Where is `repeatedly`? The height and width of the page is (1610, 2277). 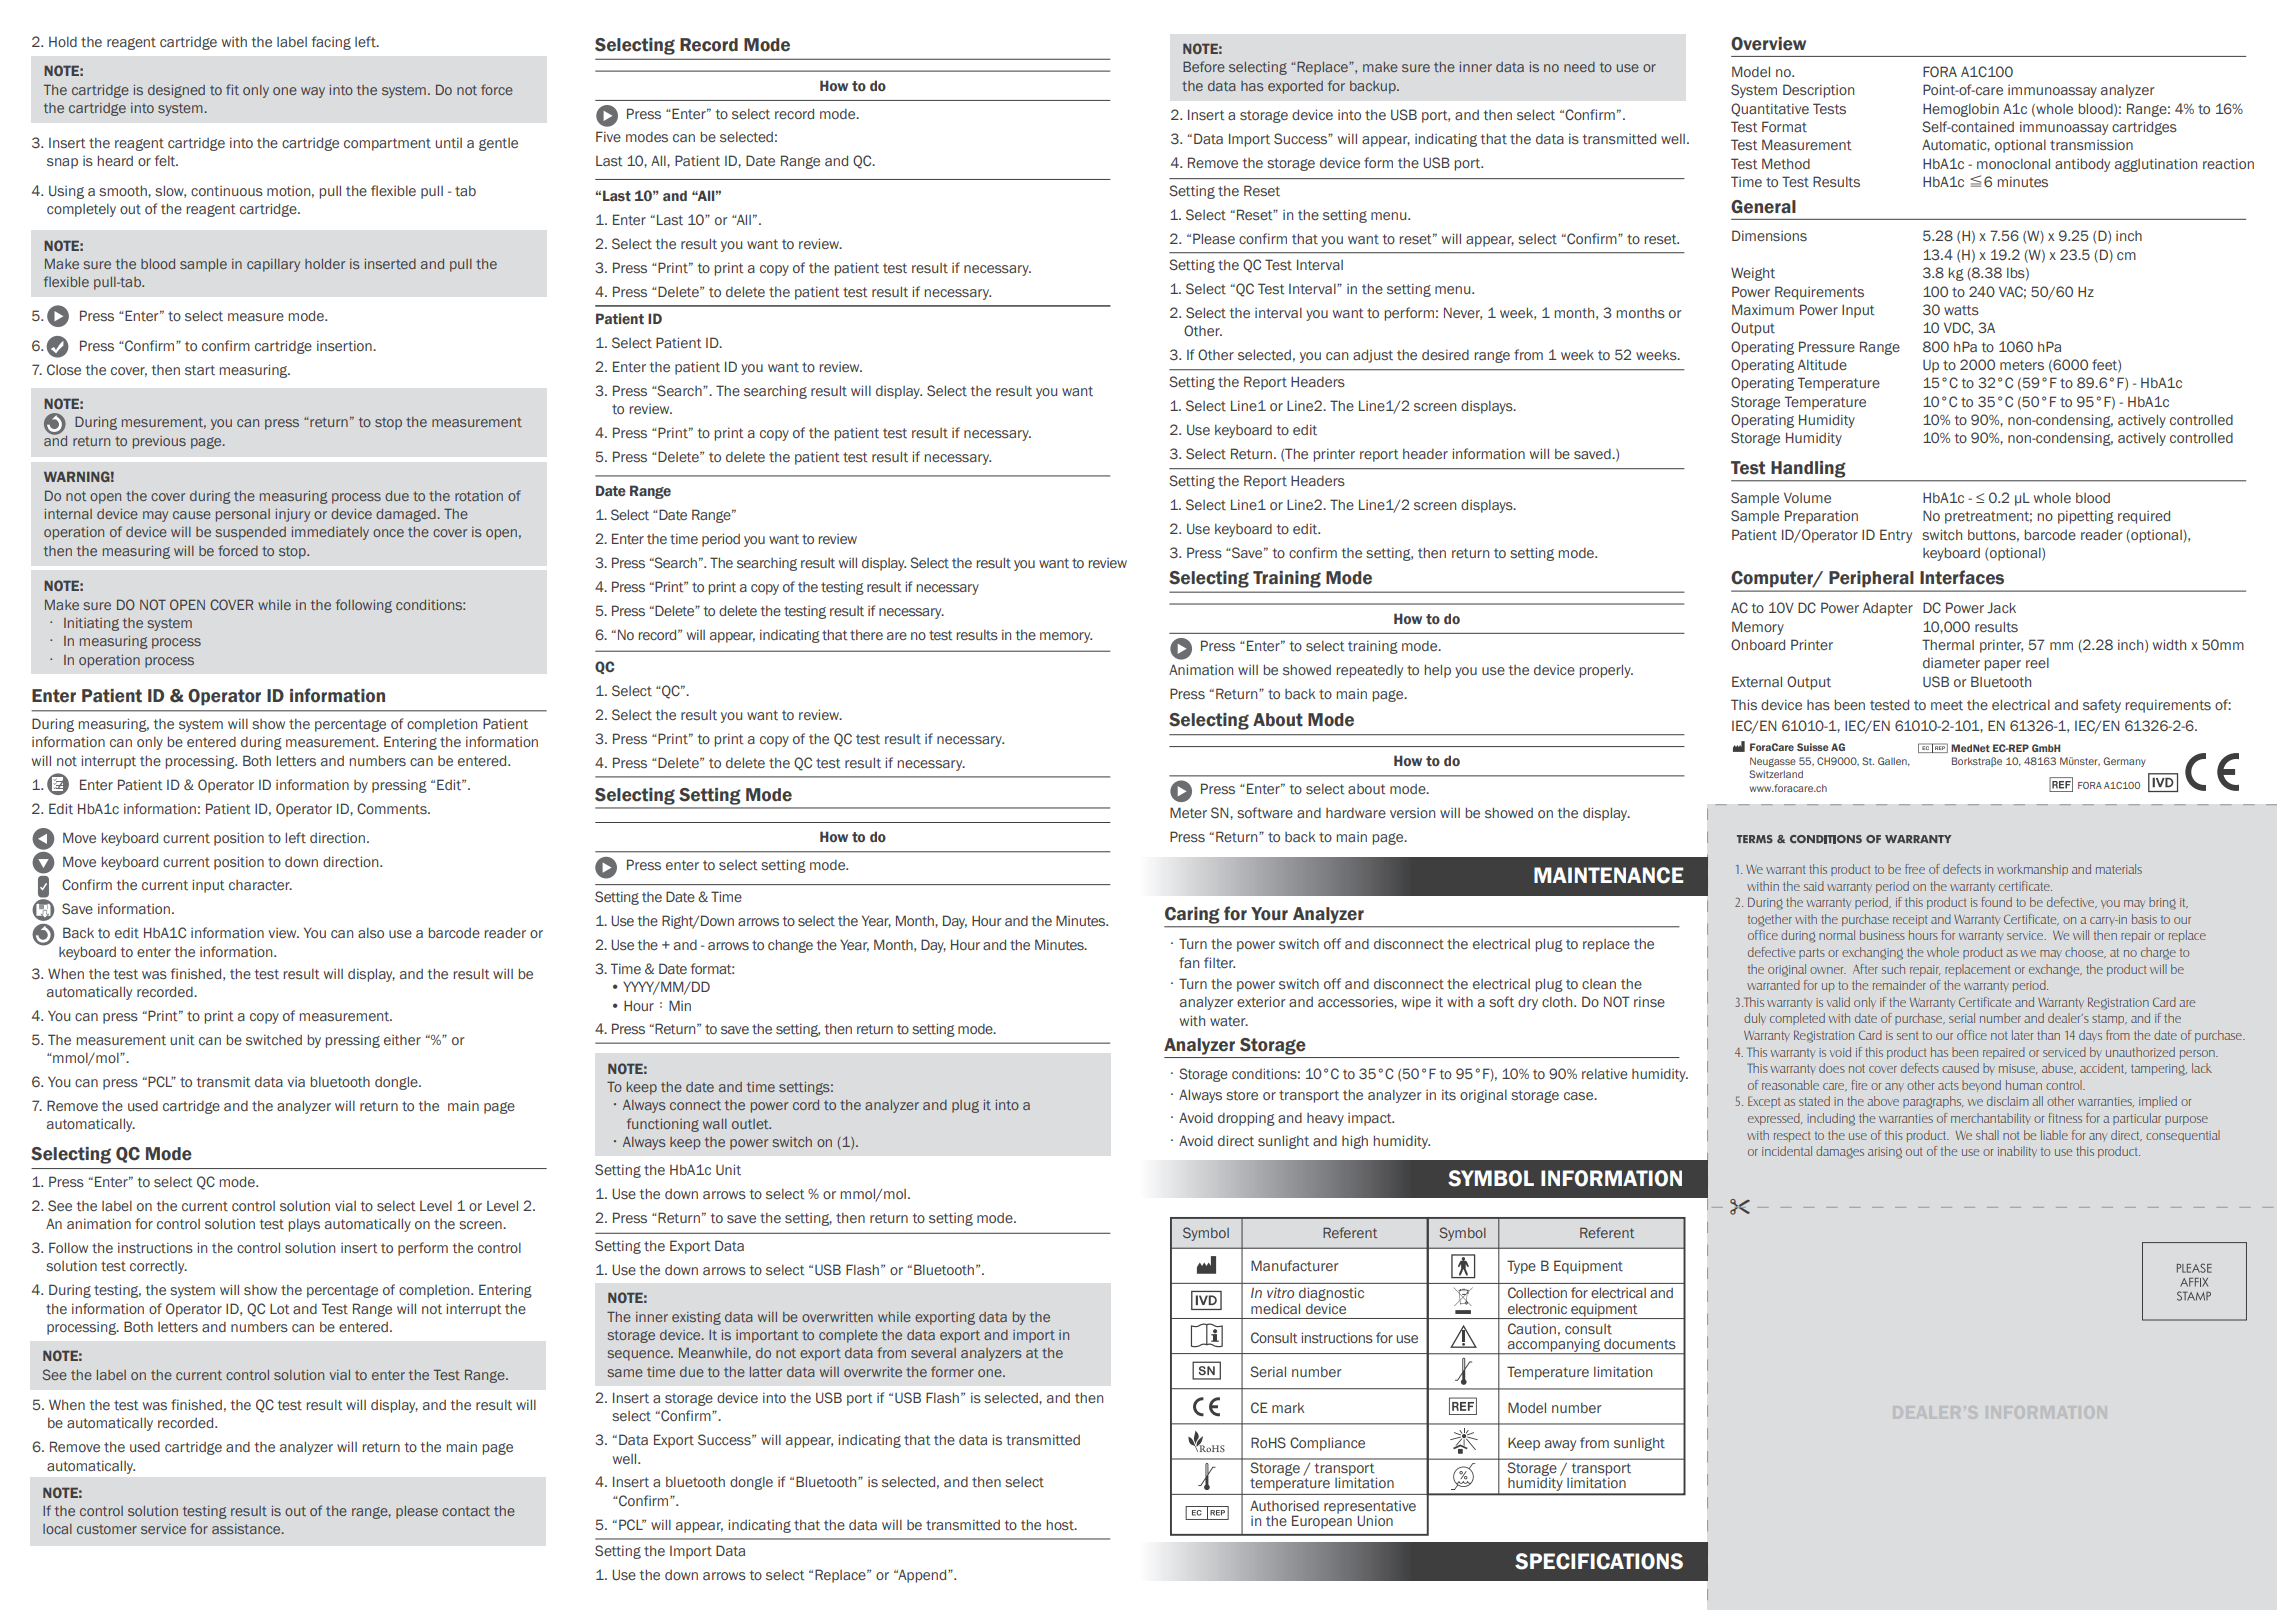 repeatedly is located at coordinates (1369, 671).
